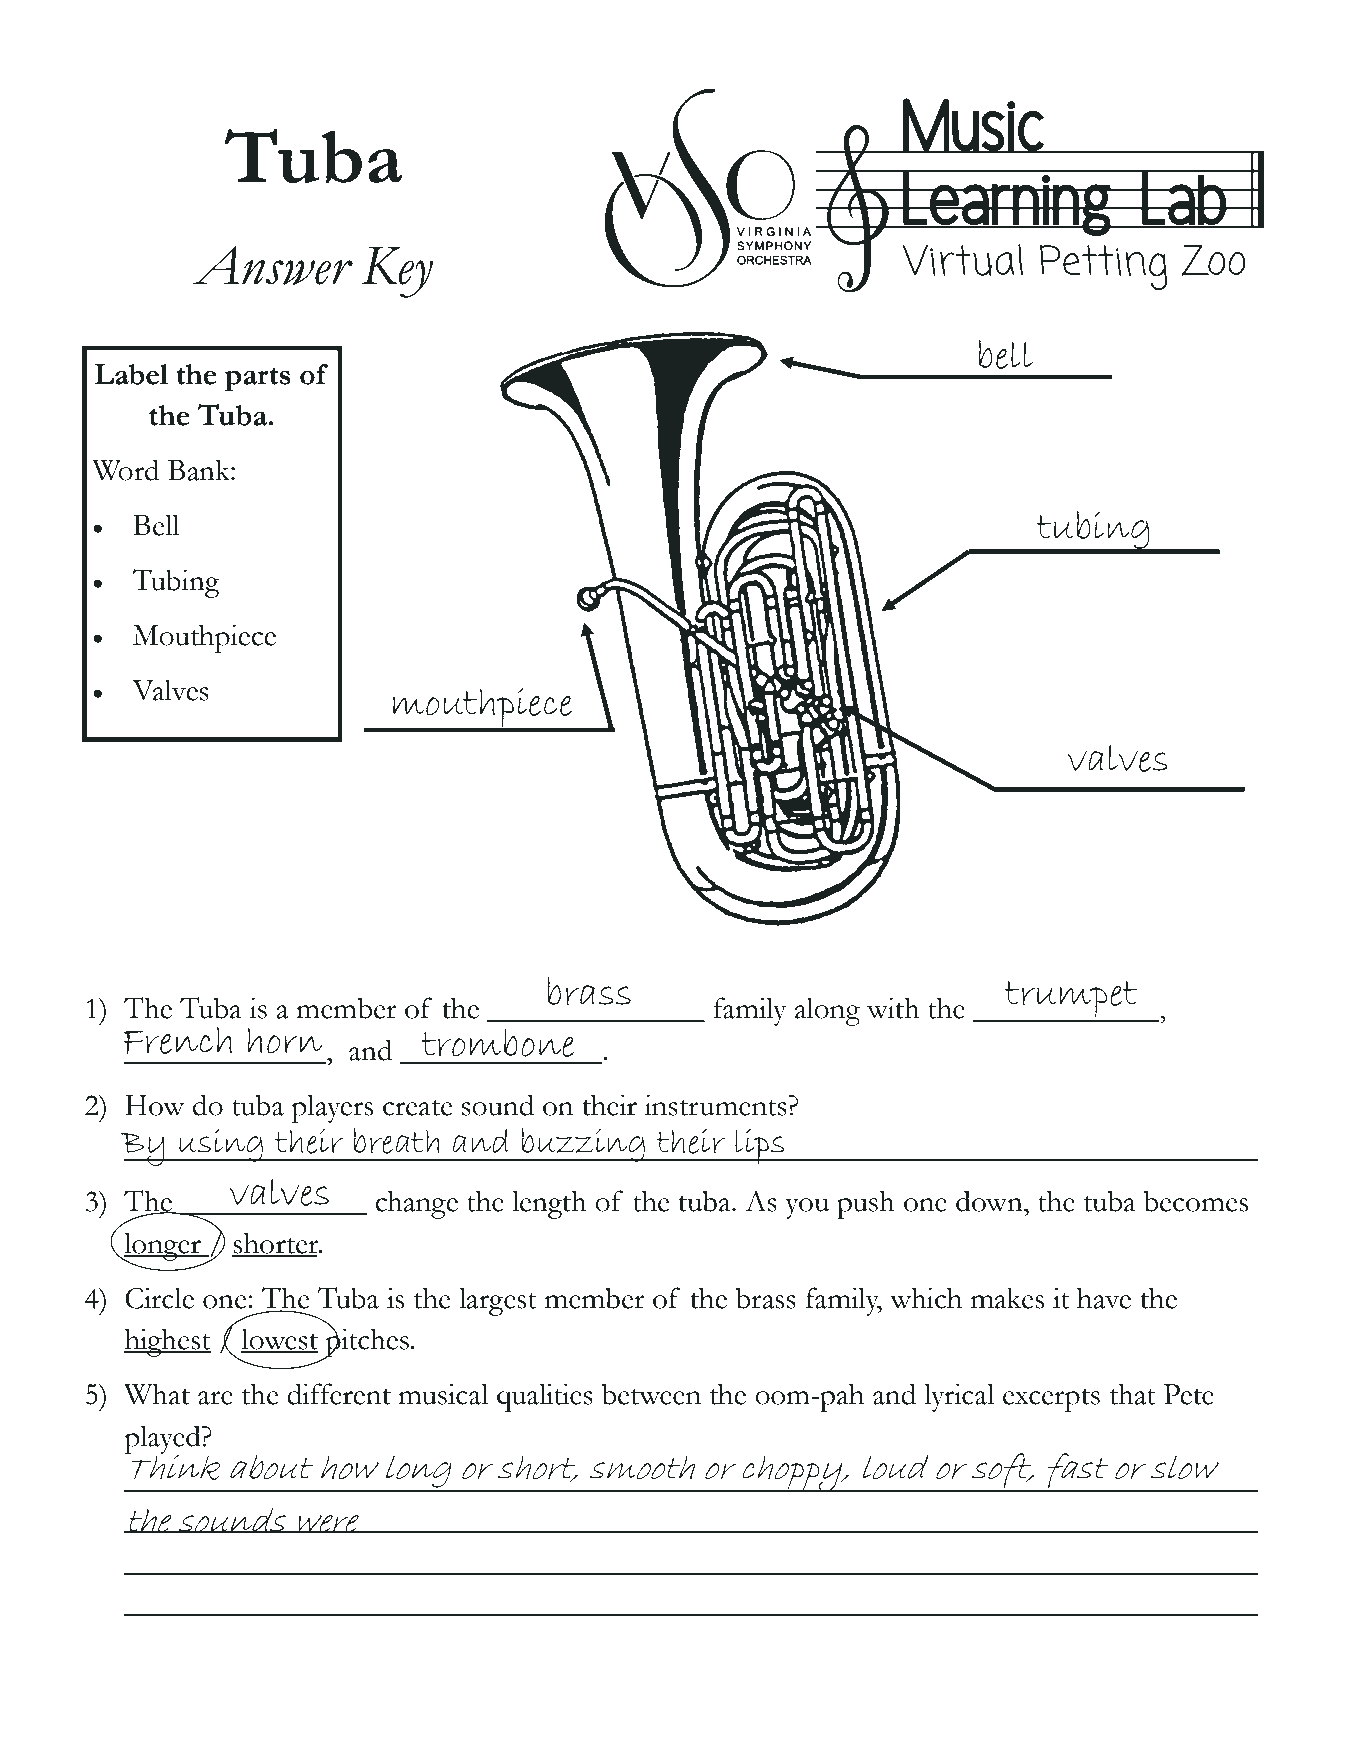  What do you see at coordinates (215, 1398) in the document?
I see `are` at bounding box center [215, 1398].
